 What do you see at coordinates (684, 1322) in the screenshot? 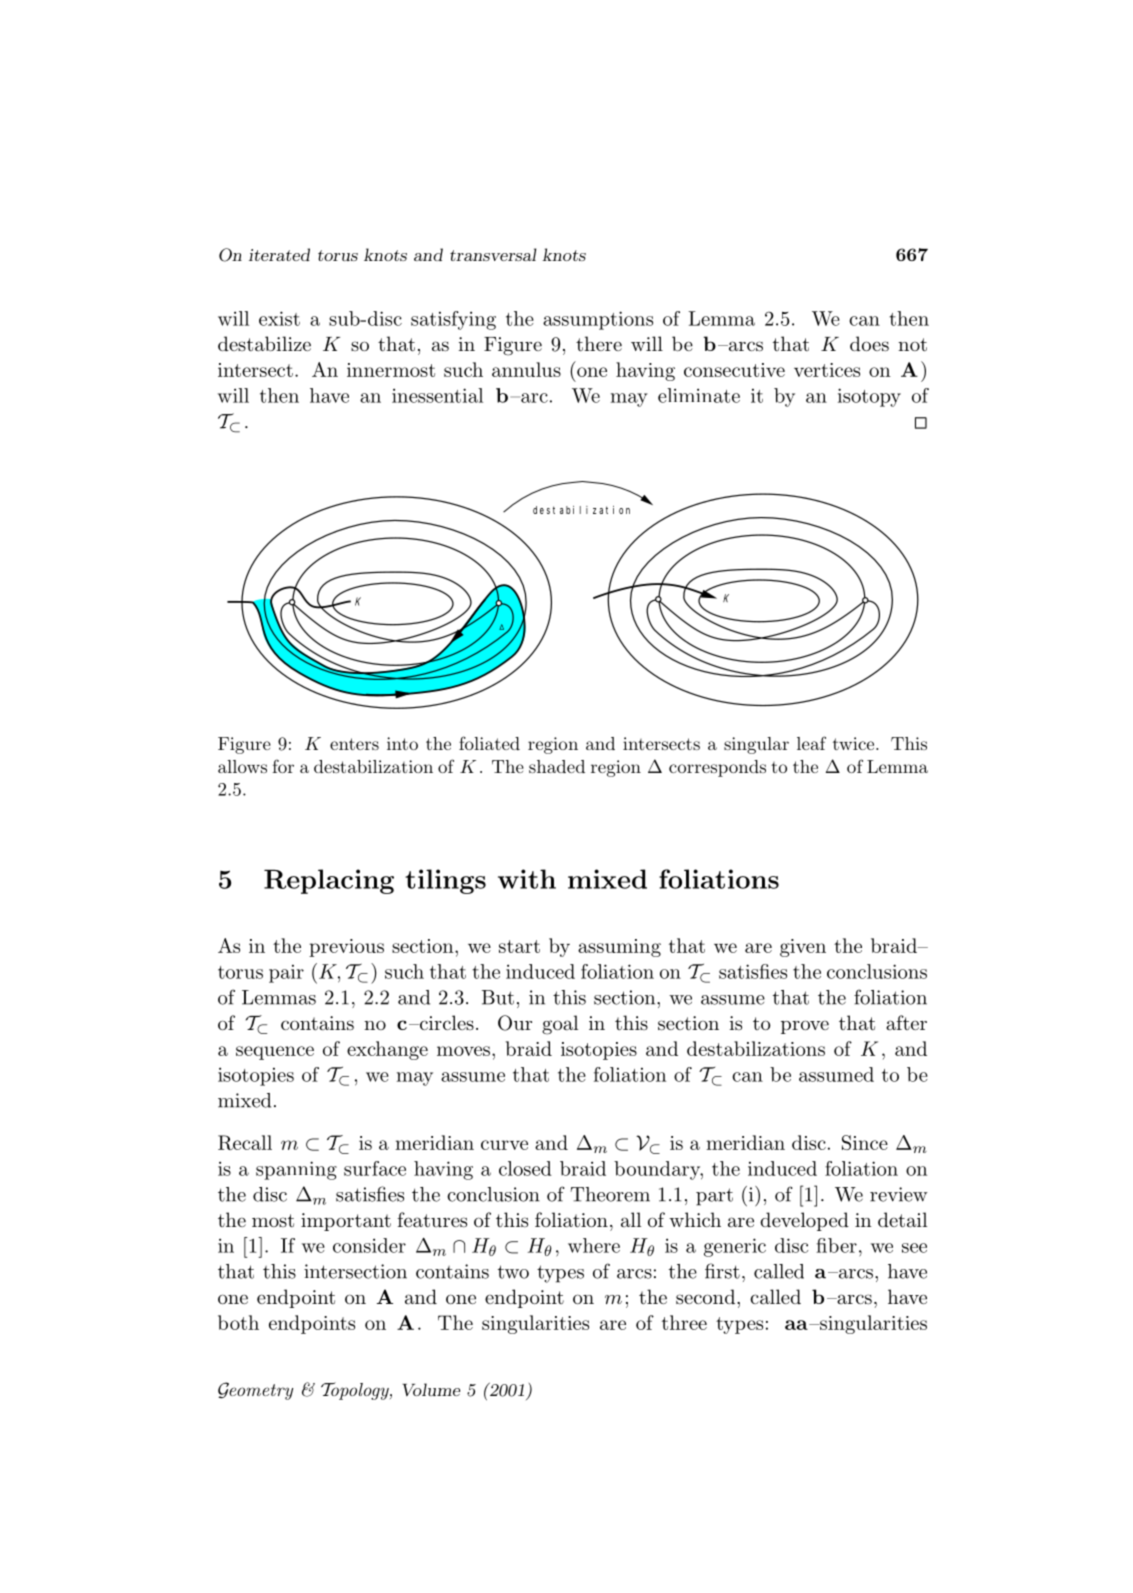
I see `three` at bounding box center [684, 1322].
